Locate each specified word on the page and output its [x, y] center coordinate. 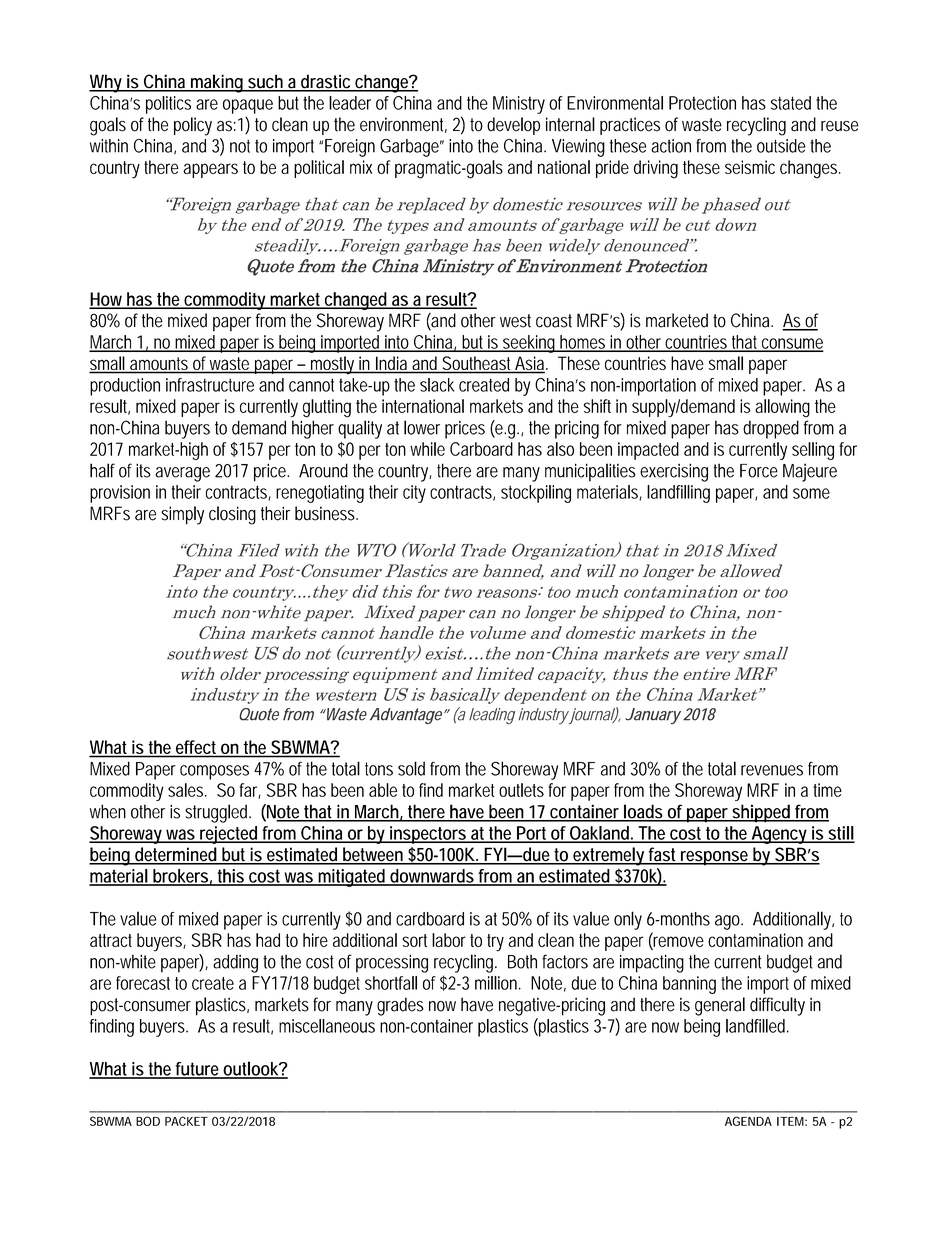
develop [513, 126]
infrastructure [210, 385]
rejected [228, 835]
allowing [782, 408]
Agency [778, 835]
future [197, 1070]
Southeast [477, 364]
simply [182, 515]
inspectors [428, 835]
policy [193, 126]
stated [791, 103]
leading [492, 716]
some [811, 493]
